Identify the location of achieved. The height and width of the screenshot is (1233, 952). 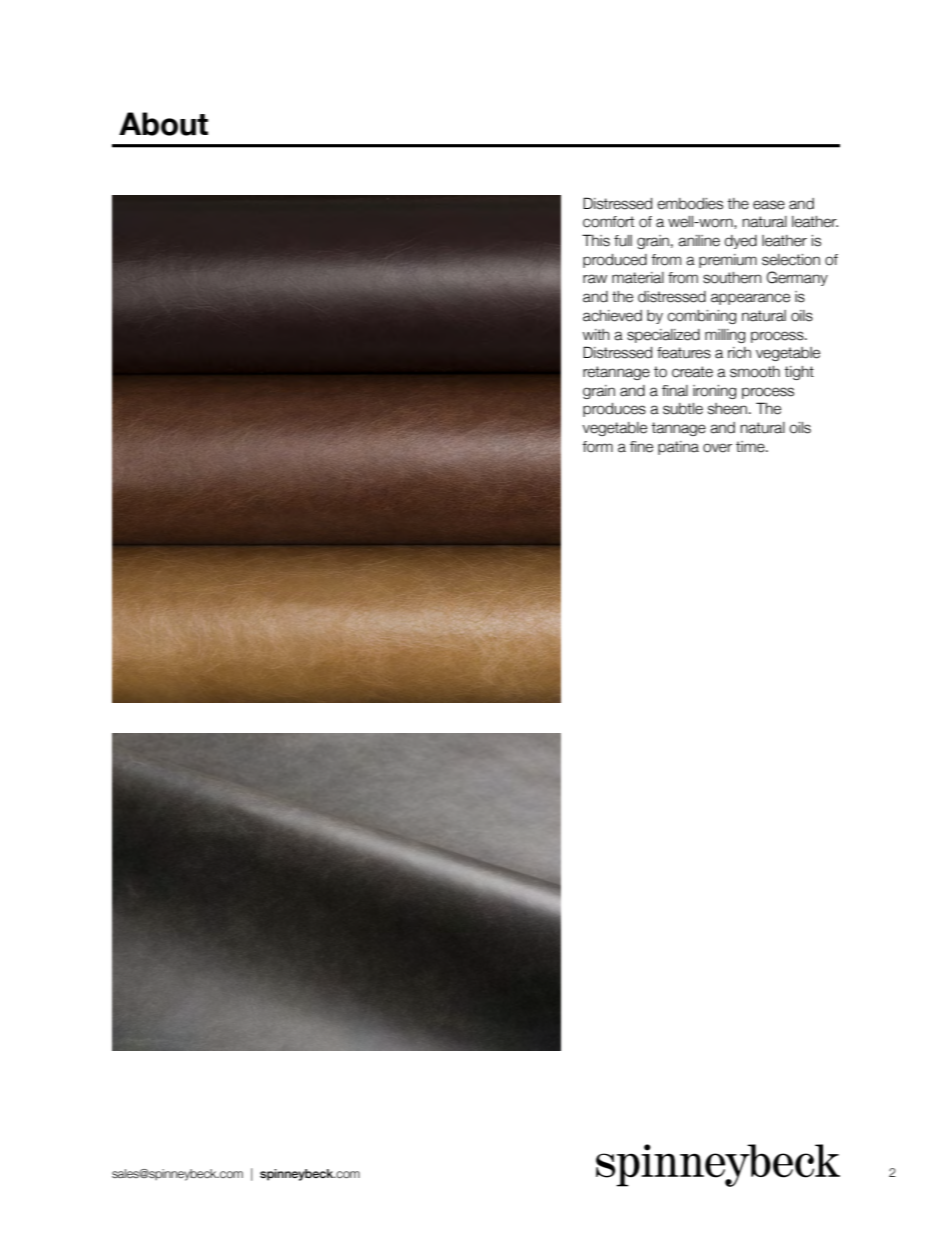
(612, 316).
